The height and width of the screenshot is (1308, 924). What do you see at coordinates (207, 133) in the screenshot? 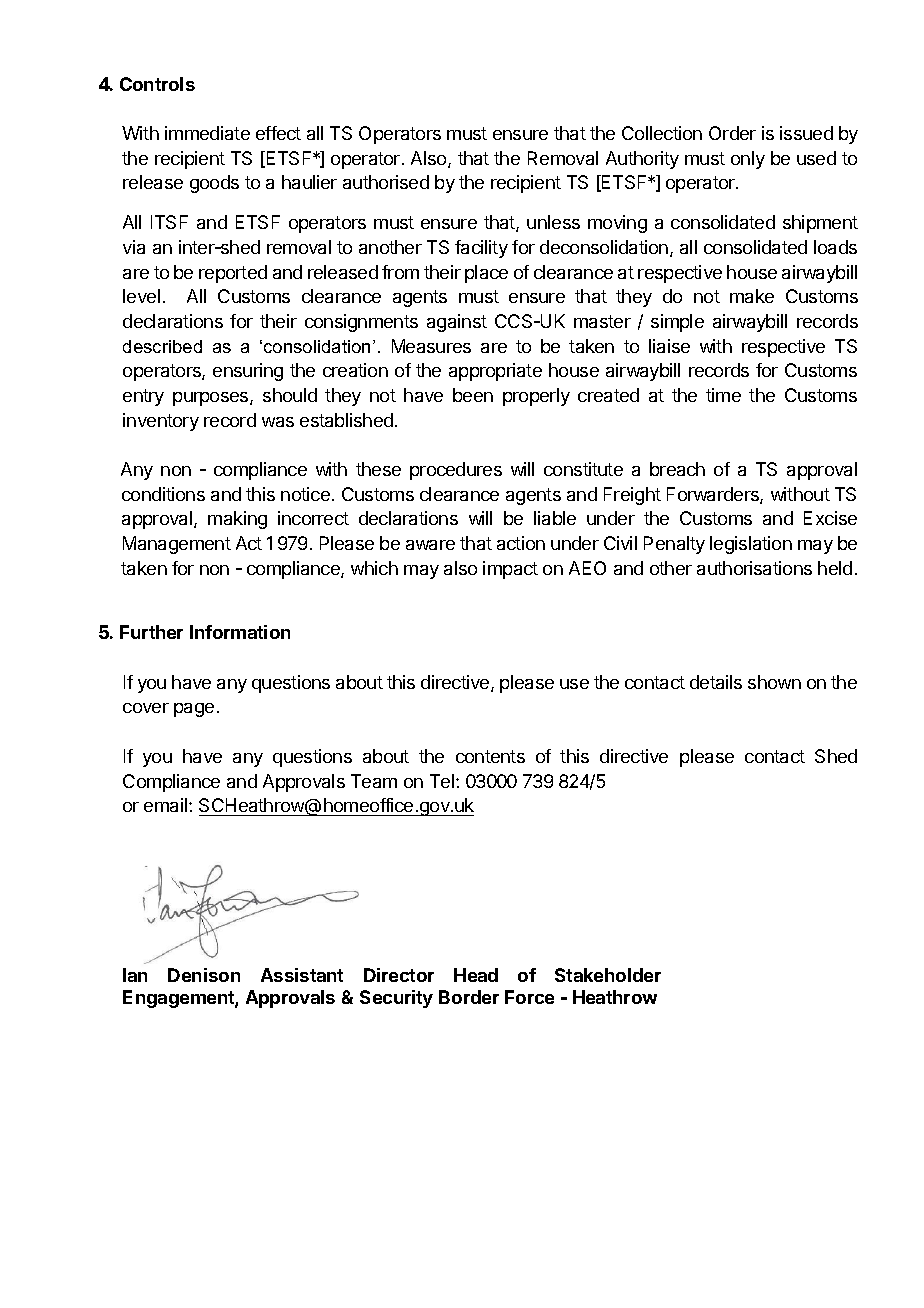
I see `immediate` at bounding box center [207, 133].
